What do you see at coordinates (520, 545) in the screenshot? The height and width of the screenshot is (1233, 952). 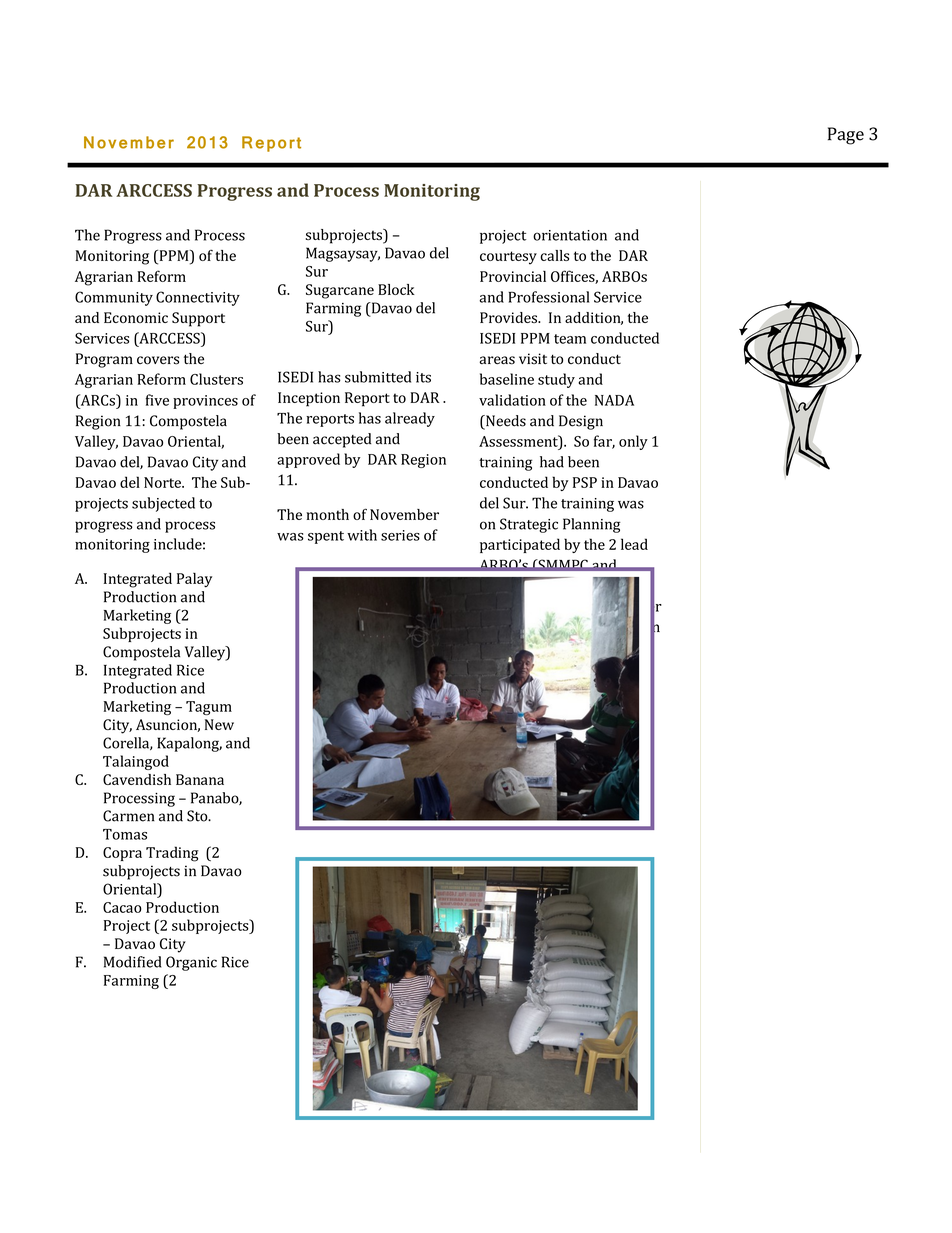 I see `participated` at bounding box center [520, 545].
